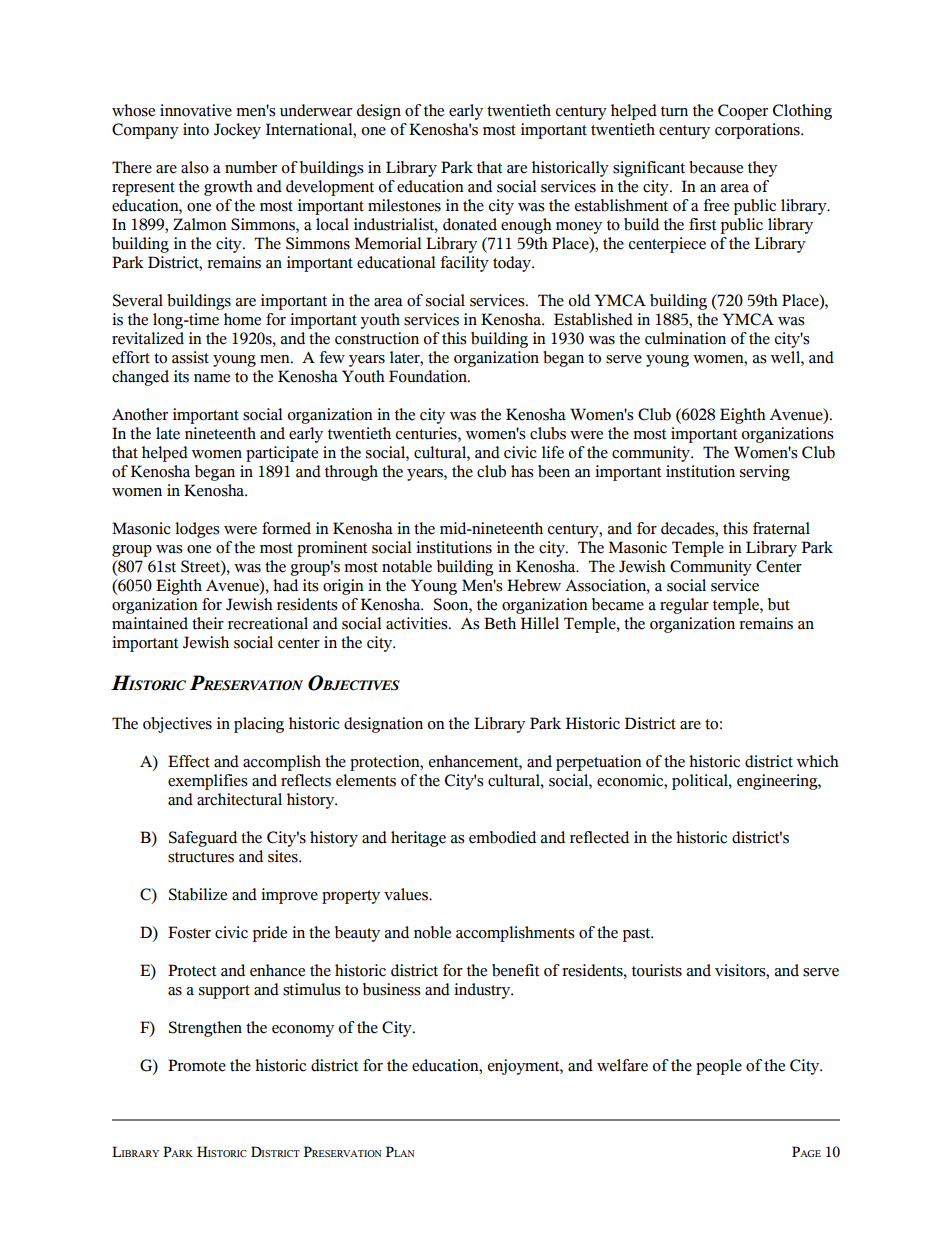 The image size is (952, 1233). I want to click on serving, so click(765, 473).
